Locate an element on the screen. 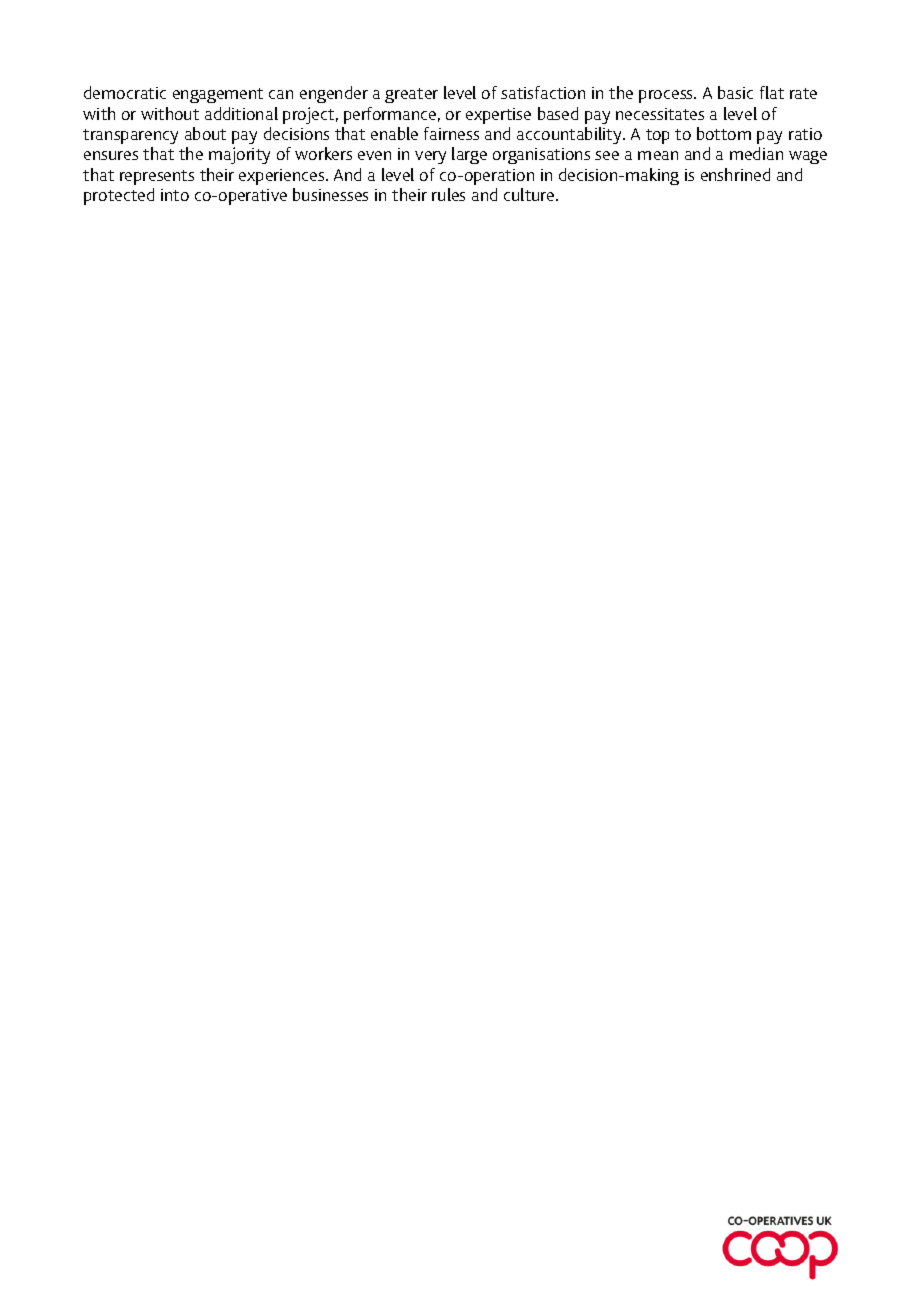  transparency is located at coordinates (130, 136).
